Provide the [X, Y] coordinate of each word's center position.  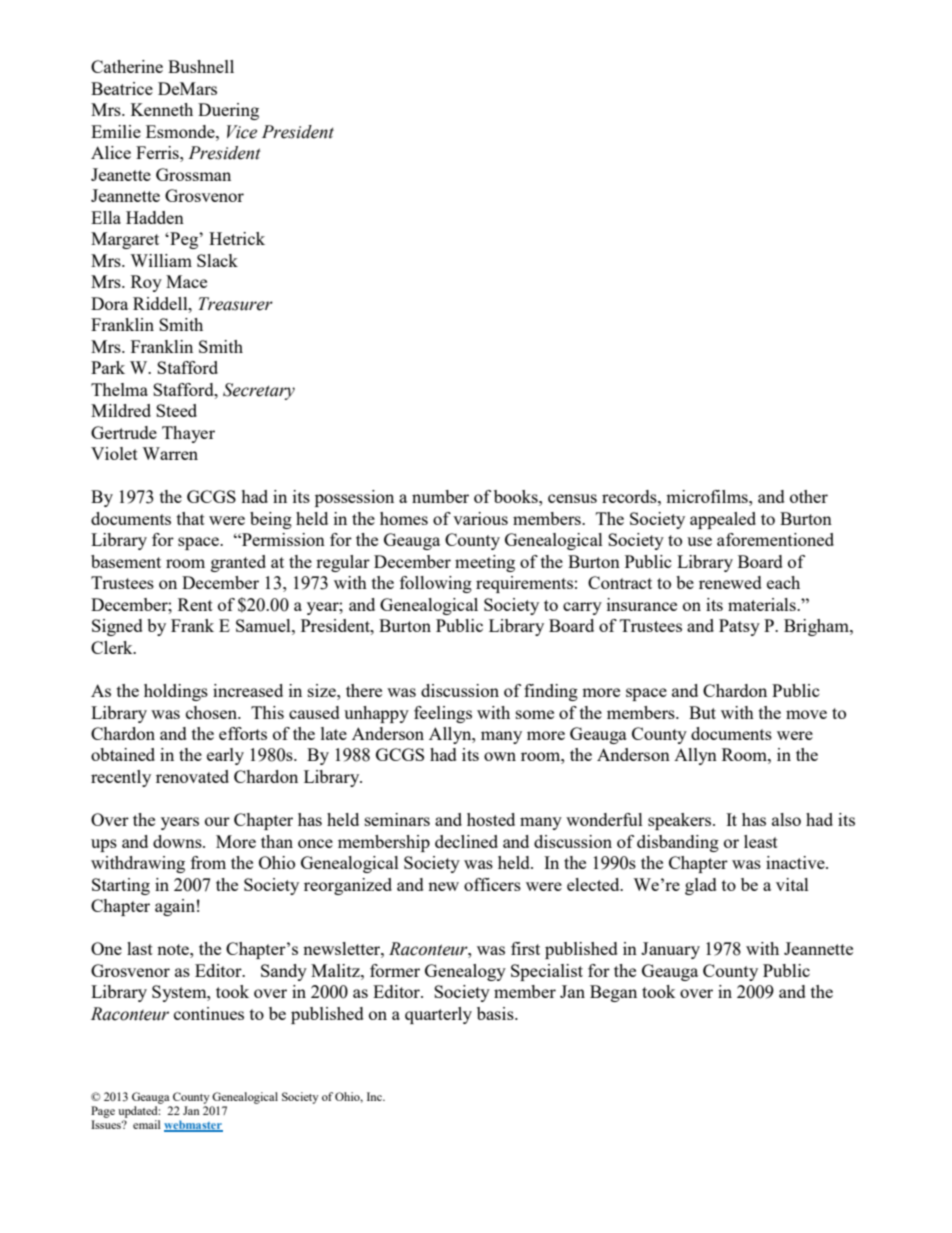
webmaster [193, 1126]
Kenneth [162, 109]
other [809, 496]
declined [466, 841]
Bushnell [201, 66]
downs [178, 841]
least [761, 841]
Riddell [161, 303]
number [440, 496]
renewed [730, 582]
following [436, 584]
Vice [242, 132]
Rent [195, 604]
